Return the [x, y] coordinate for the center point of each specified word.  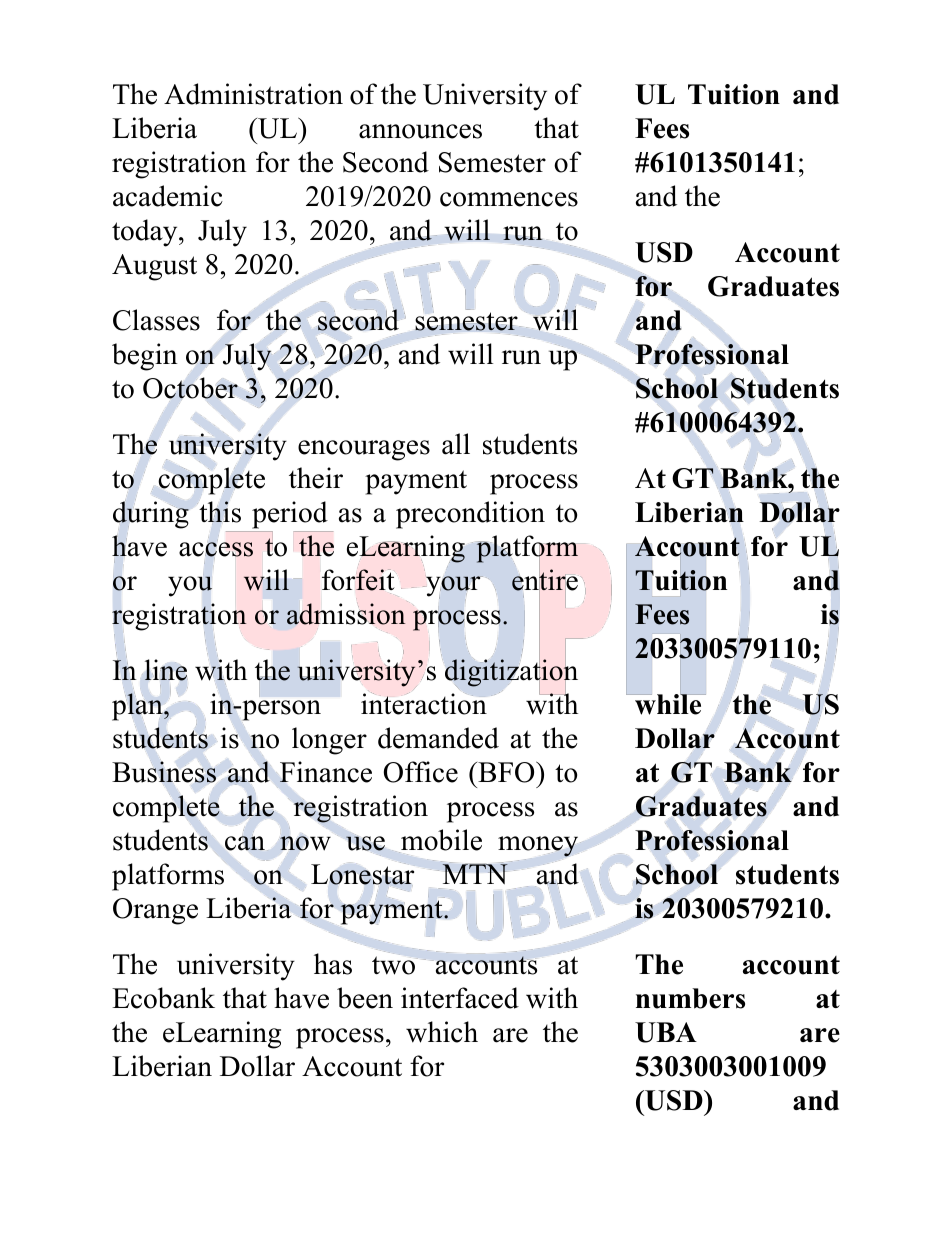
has [333, 964]
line [166, 670]
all [456, 444]
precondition [470, 515]
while [668, 703]
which [442, 1032]
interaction [424, 703]
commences [509, 199]
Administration [253, 94]
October [190, 388]
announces [420, 131]
